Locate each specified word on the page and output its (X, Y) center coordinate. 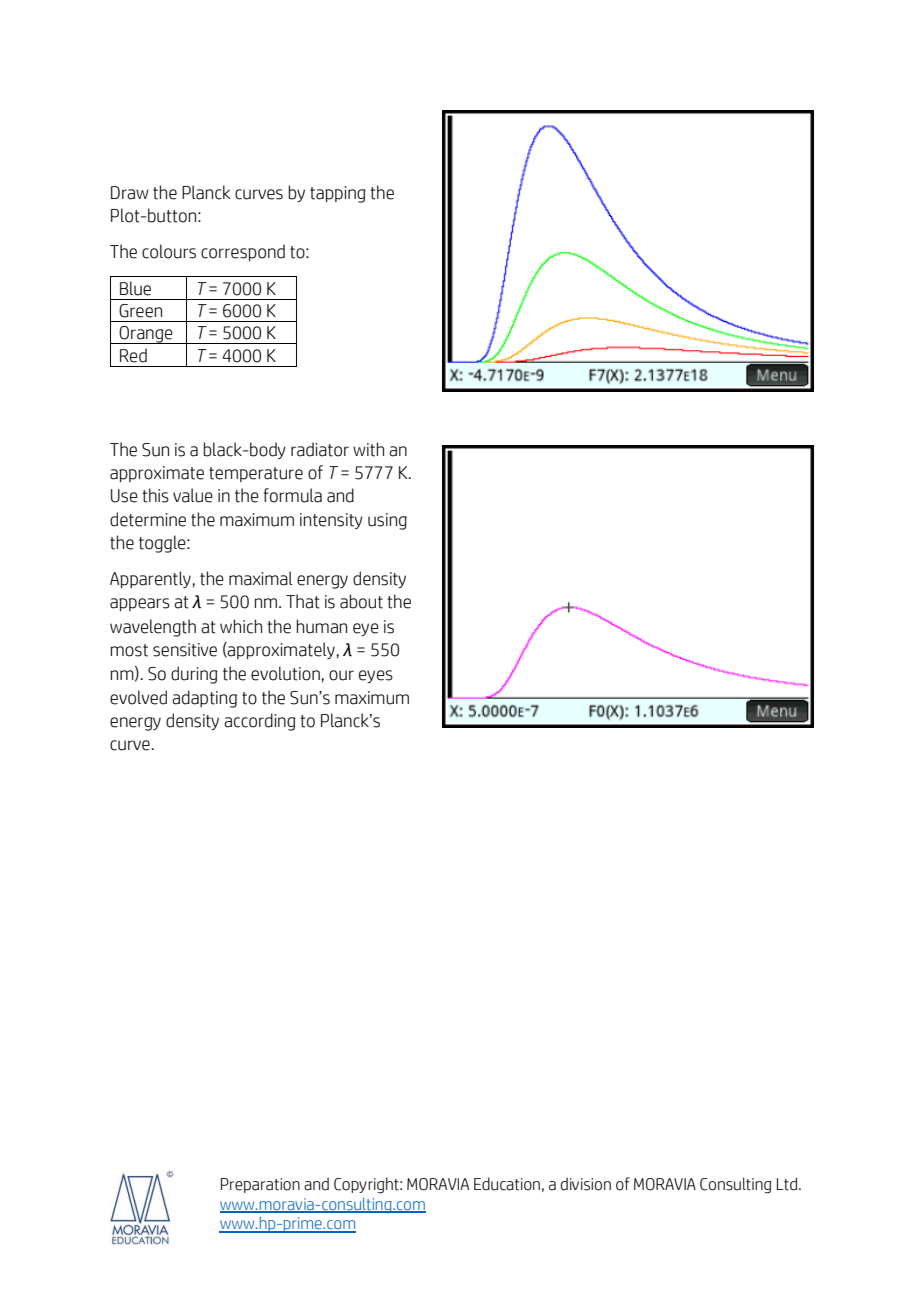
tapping (338, 194)
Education (507, 1184)
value (193, 495)
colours (169, 251)
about (361, 601)
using (387, 521)
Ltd (787, 1184)
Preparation (260, 1185)
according (260, 722)
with (368, 449)
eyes (376, 676)
